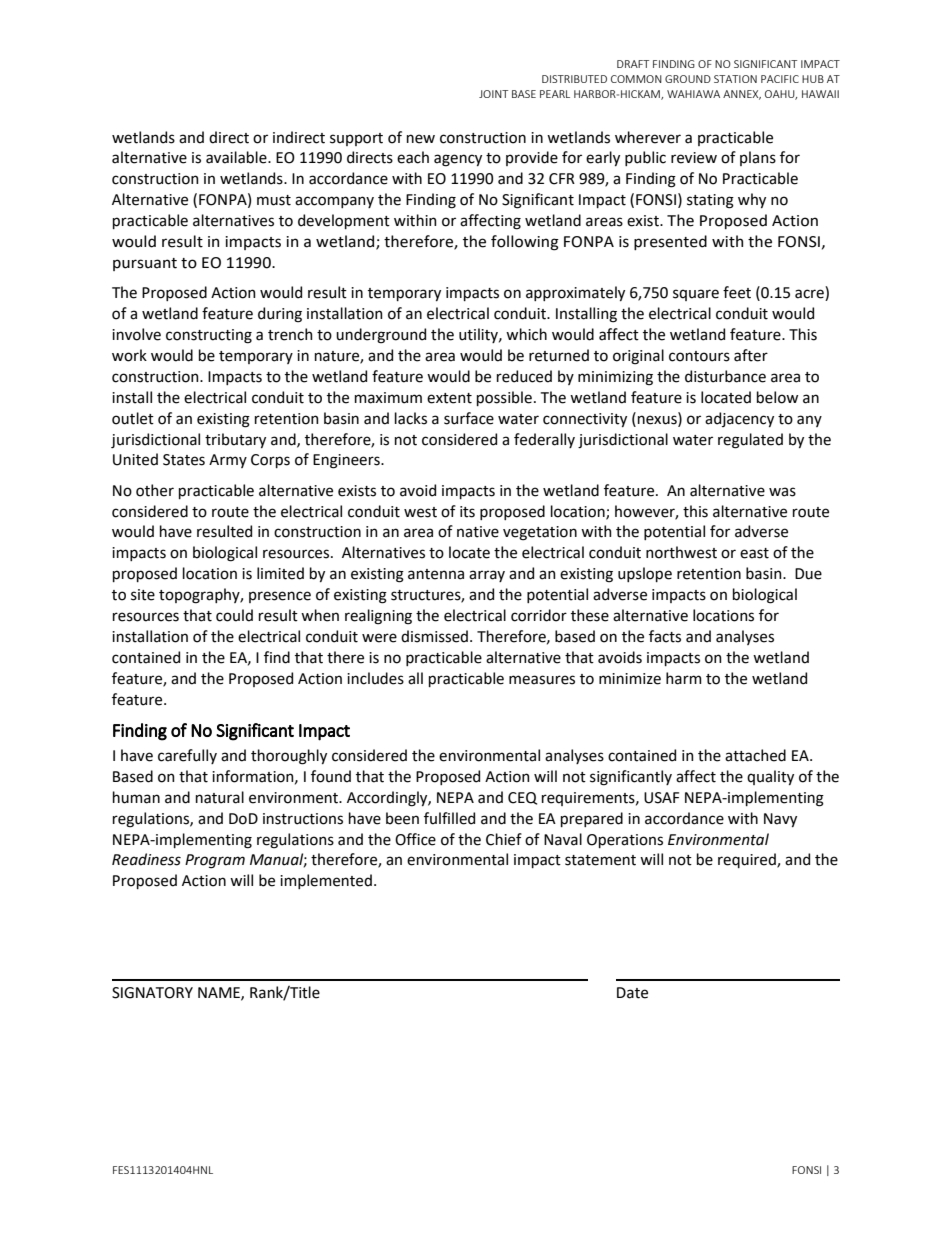 Image resolution: width=952 pixels, height=1233 pixels. I want to click on Date, so click(632, 993).
